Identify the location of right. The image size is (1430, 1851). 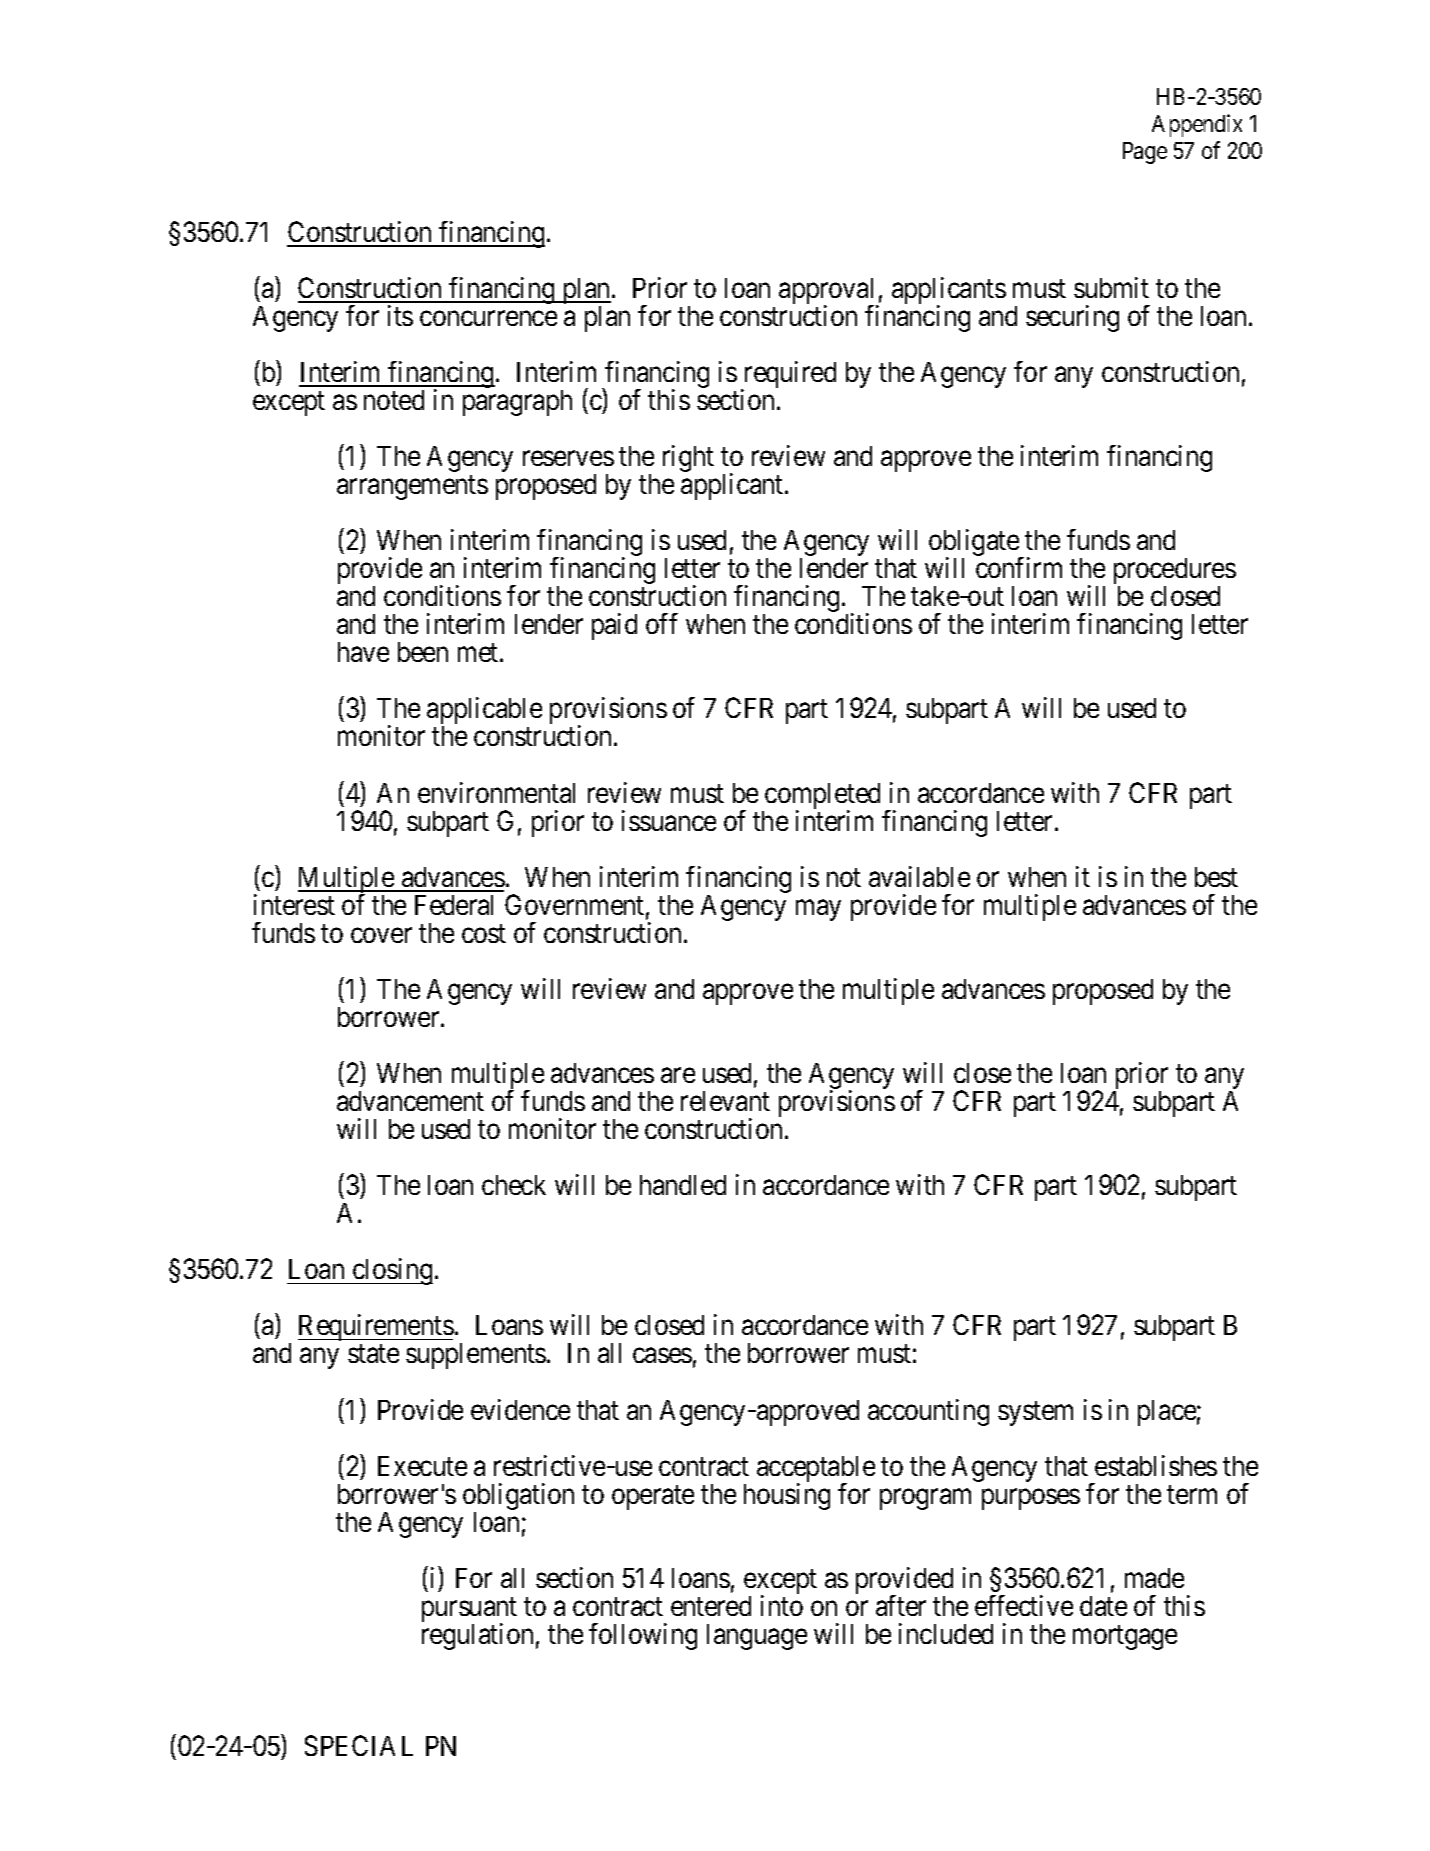
(688, 458).
